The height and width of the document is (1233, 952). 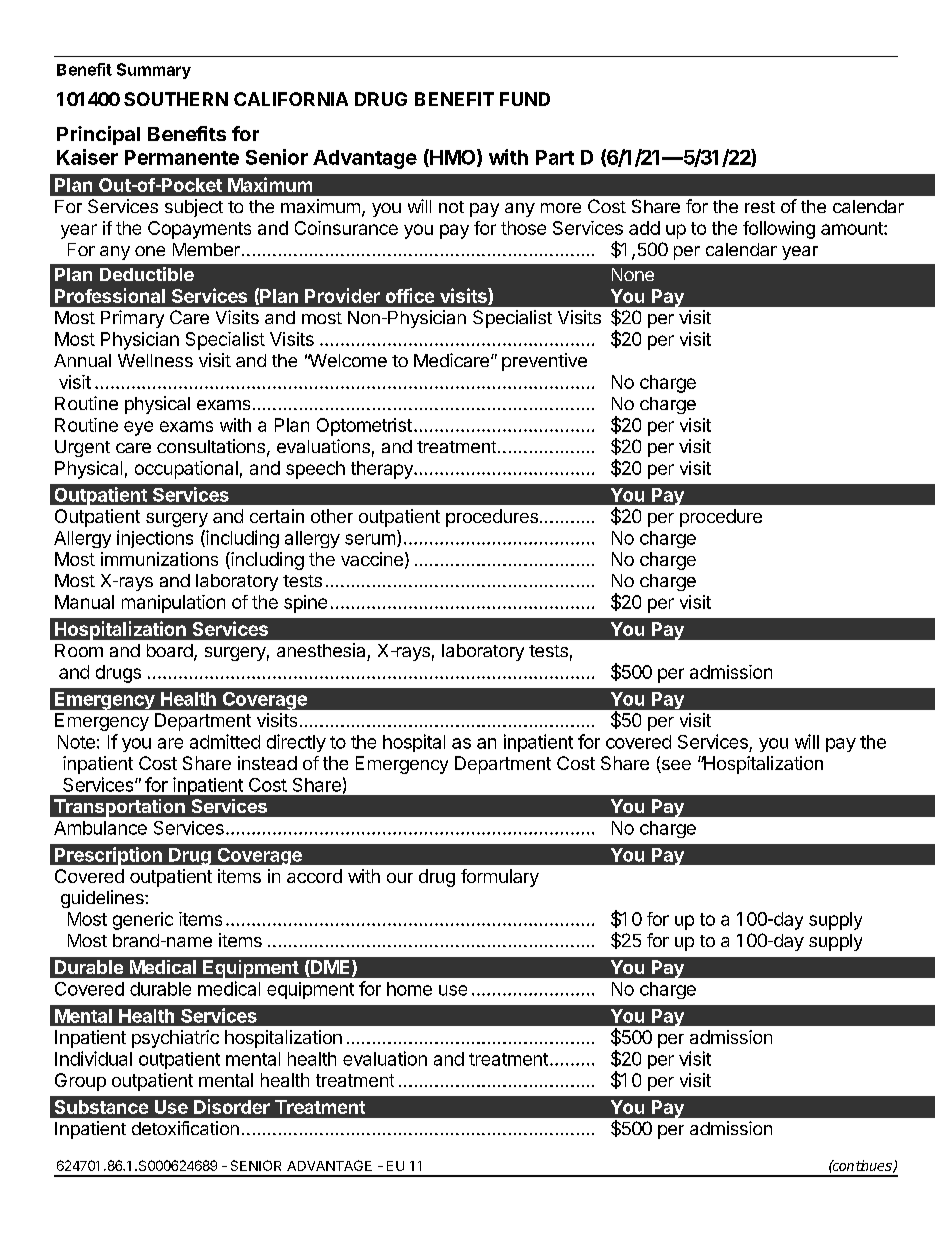 I want to click on rest, so click(x=760, y=207).
